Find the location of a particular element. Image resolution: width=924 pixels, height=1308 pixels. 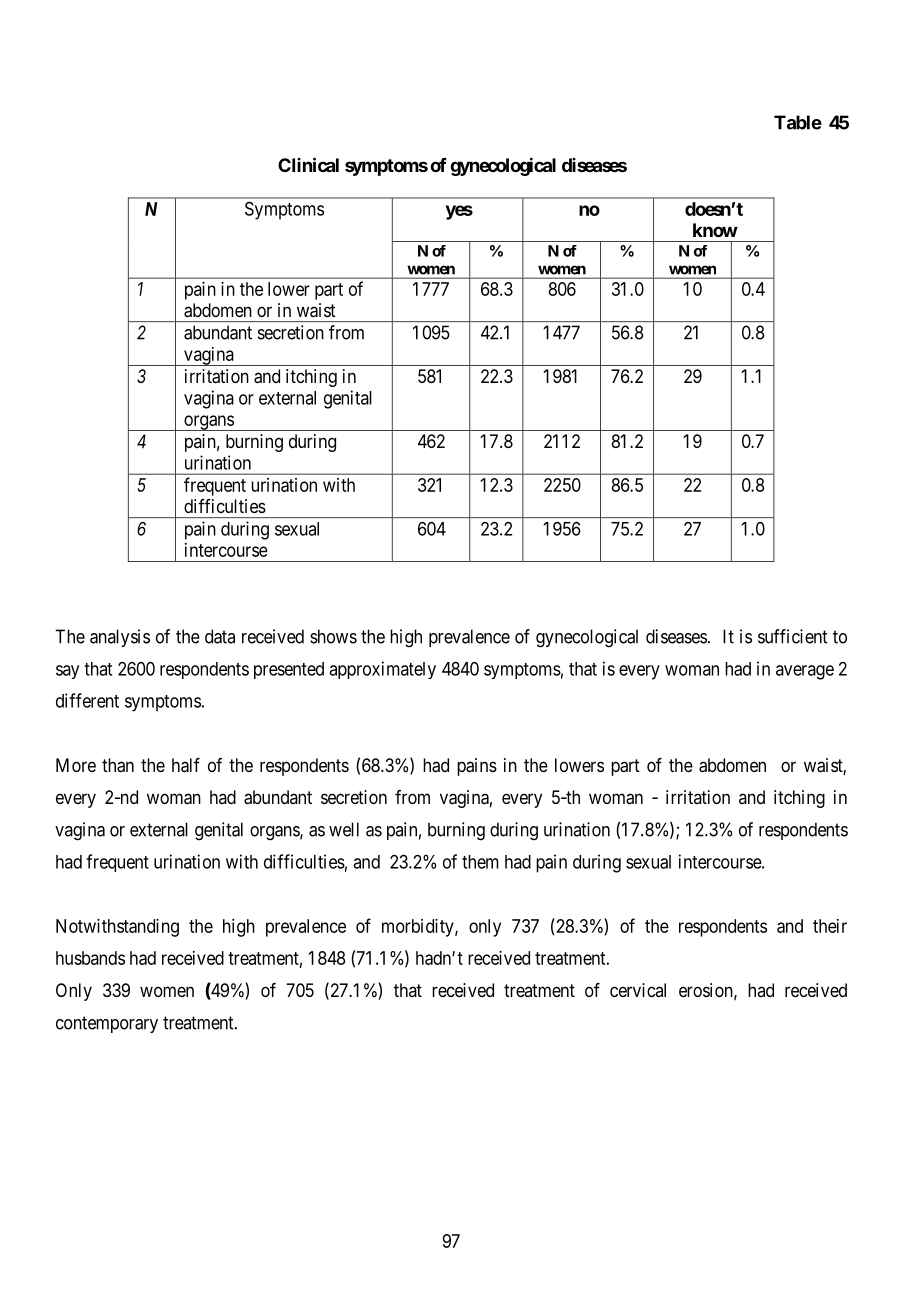

analysis is located at coordinates (120, 638).
